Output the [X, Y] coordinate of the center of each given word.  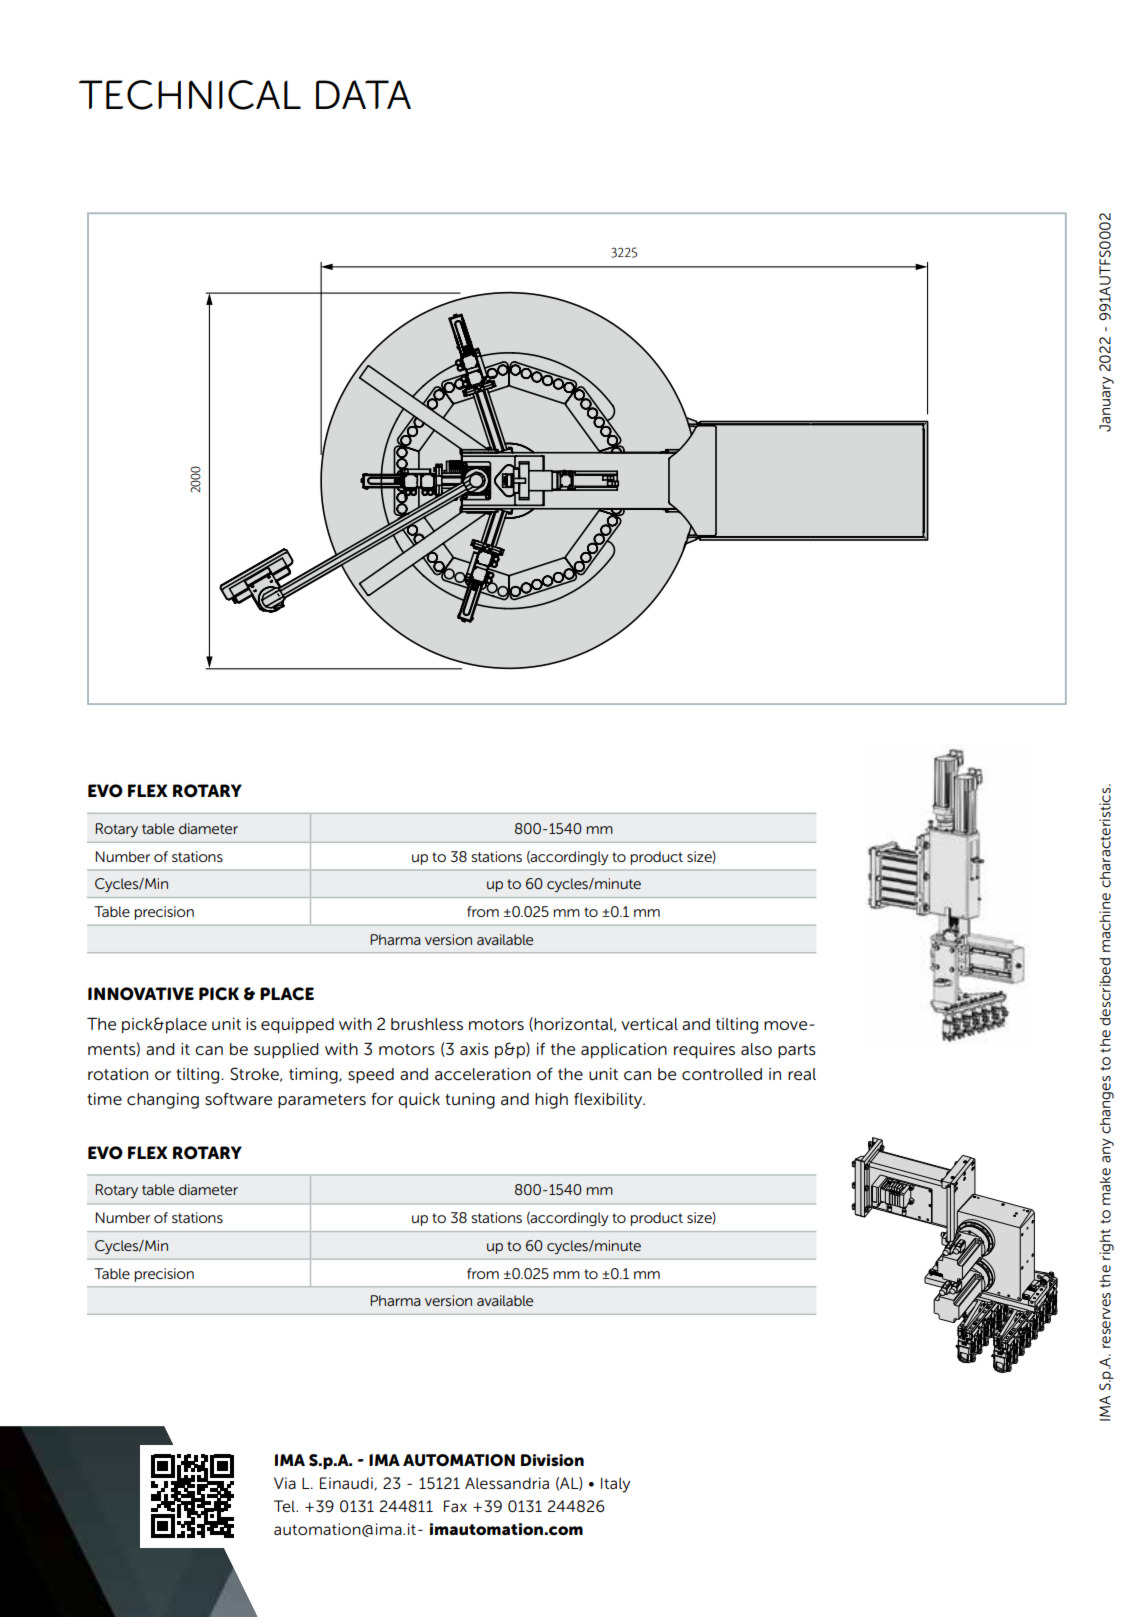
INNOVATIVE [141, 994]
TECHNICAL [190, 95]
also [756, 1049]
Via [285, 1483]
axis [474, 1049]
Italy [615, 1485]
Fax [455, 1506]
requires [704, 1051]
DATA [363, 94]
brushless [427, 1024]
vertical [649, 1024]
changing [163, 1101]
